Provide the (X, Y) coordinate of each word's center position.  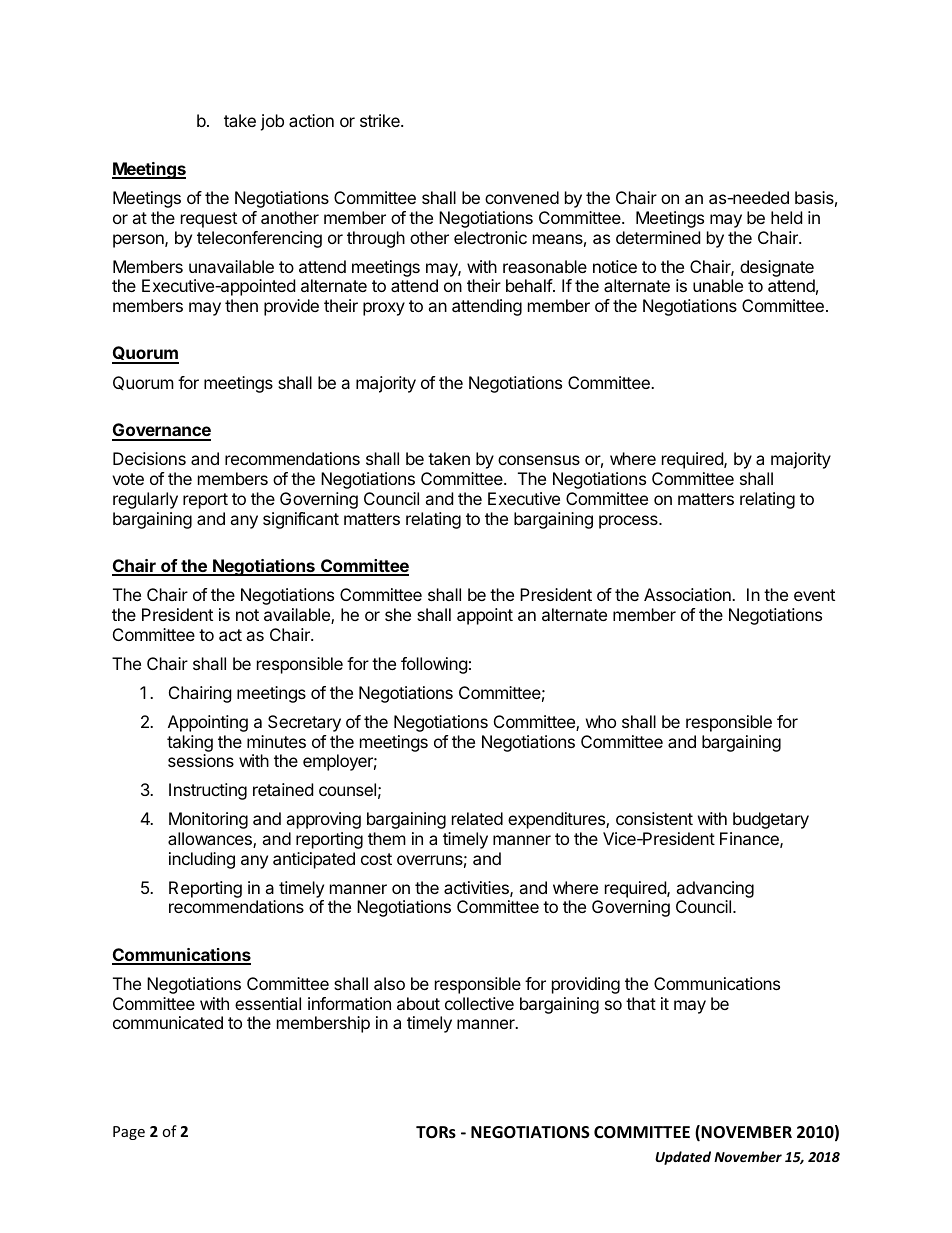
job (272, 122)
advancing (715, 889)
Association (688, 594)
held (786, 217)
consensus (539, 460)
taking (190, 743)
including (202, 860)
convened (522, 197)
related (477, 818)
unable (718, 285)
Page (129, 1133)
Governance (161, 431)
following (434, 665)
